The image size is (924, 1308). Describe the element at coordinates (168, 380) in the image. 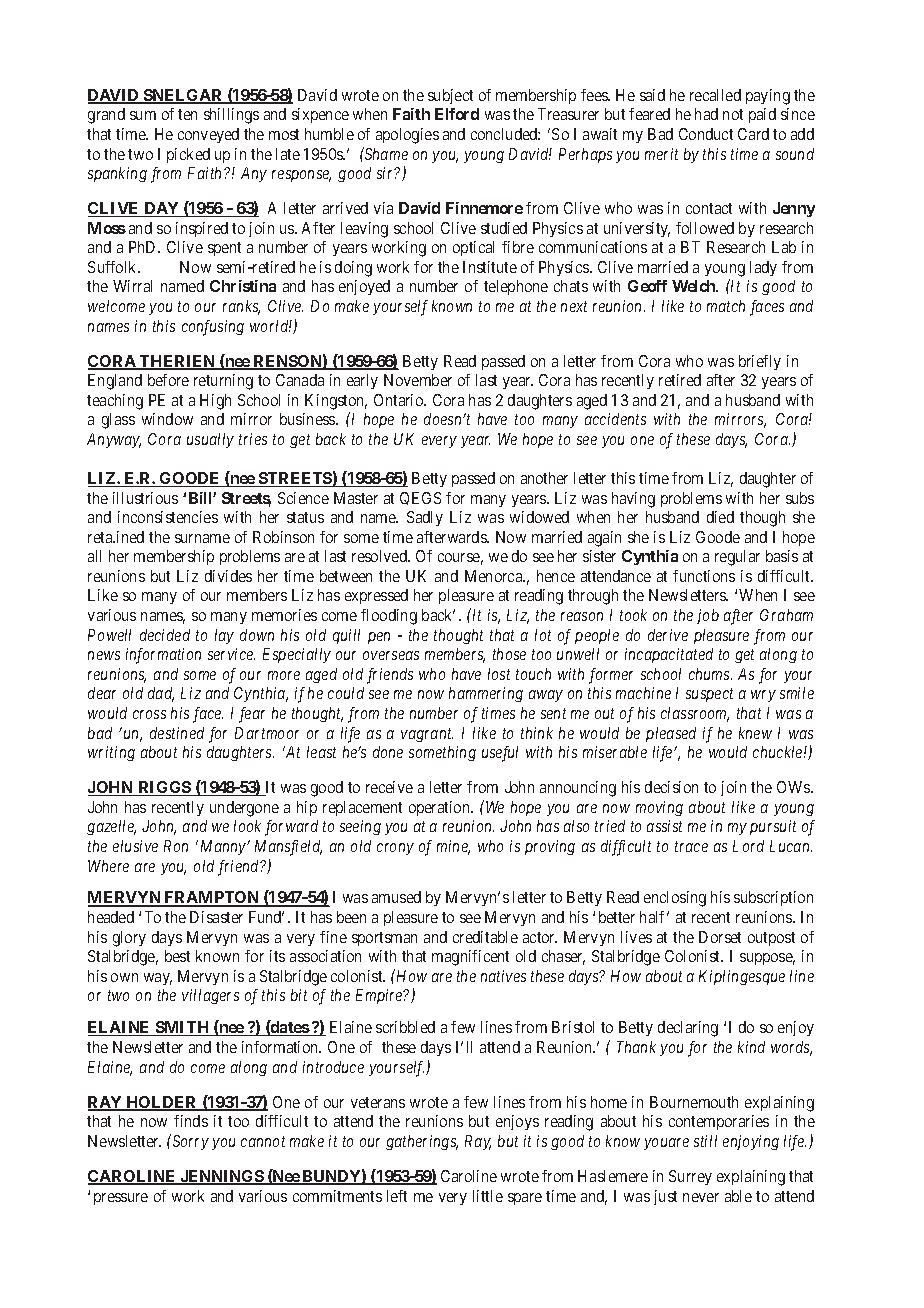

I see `before` at that location.
